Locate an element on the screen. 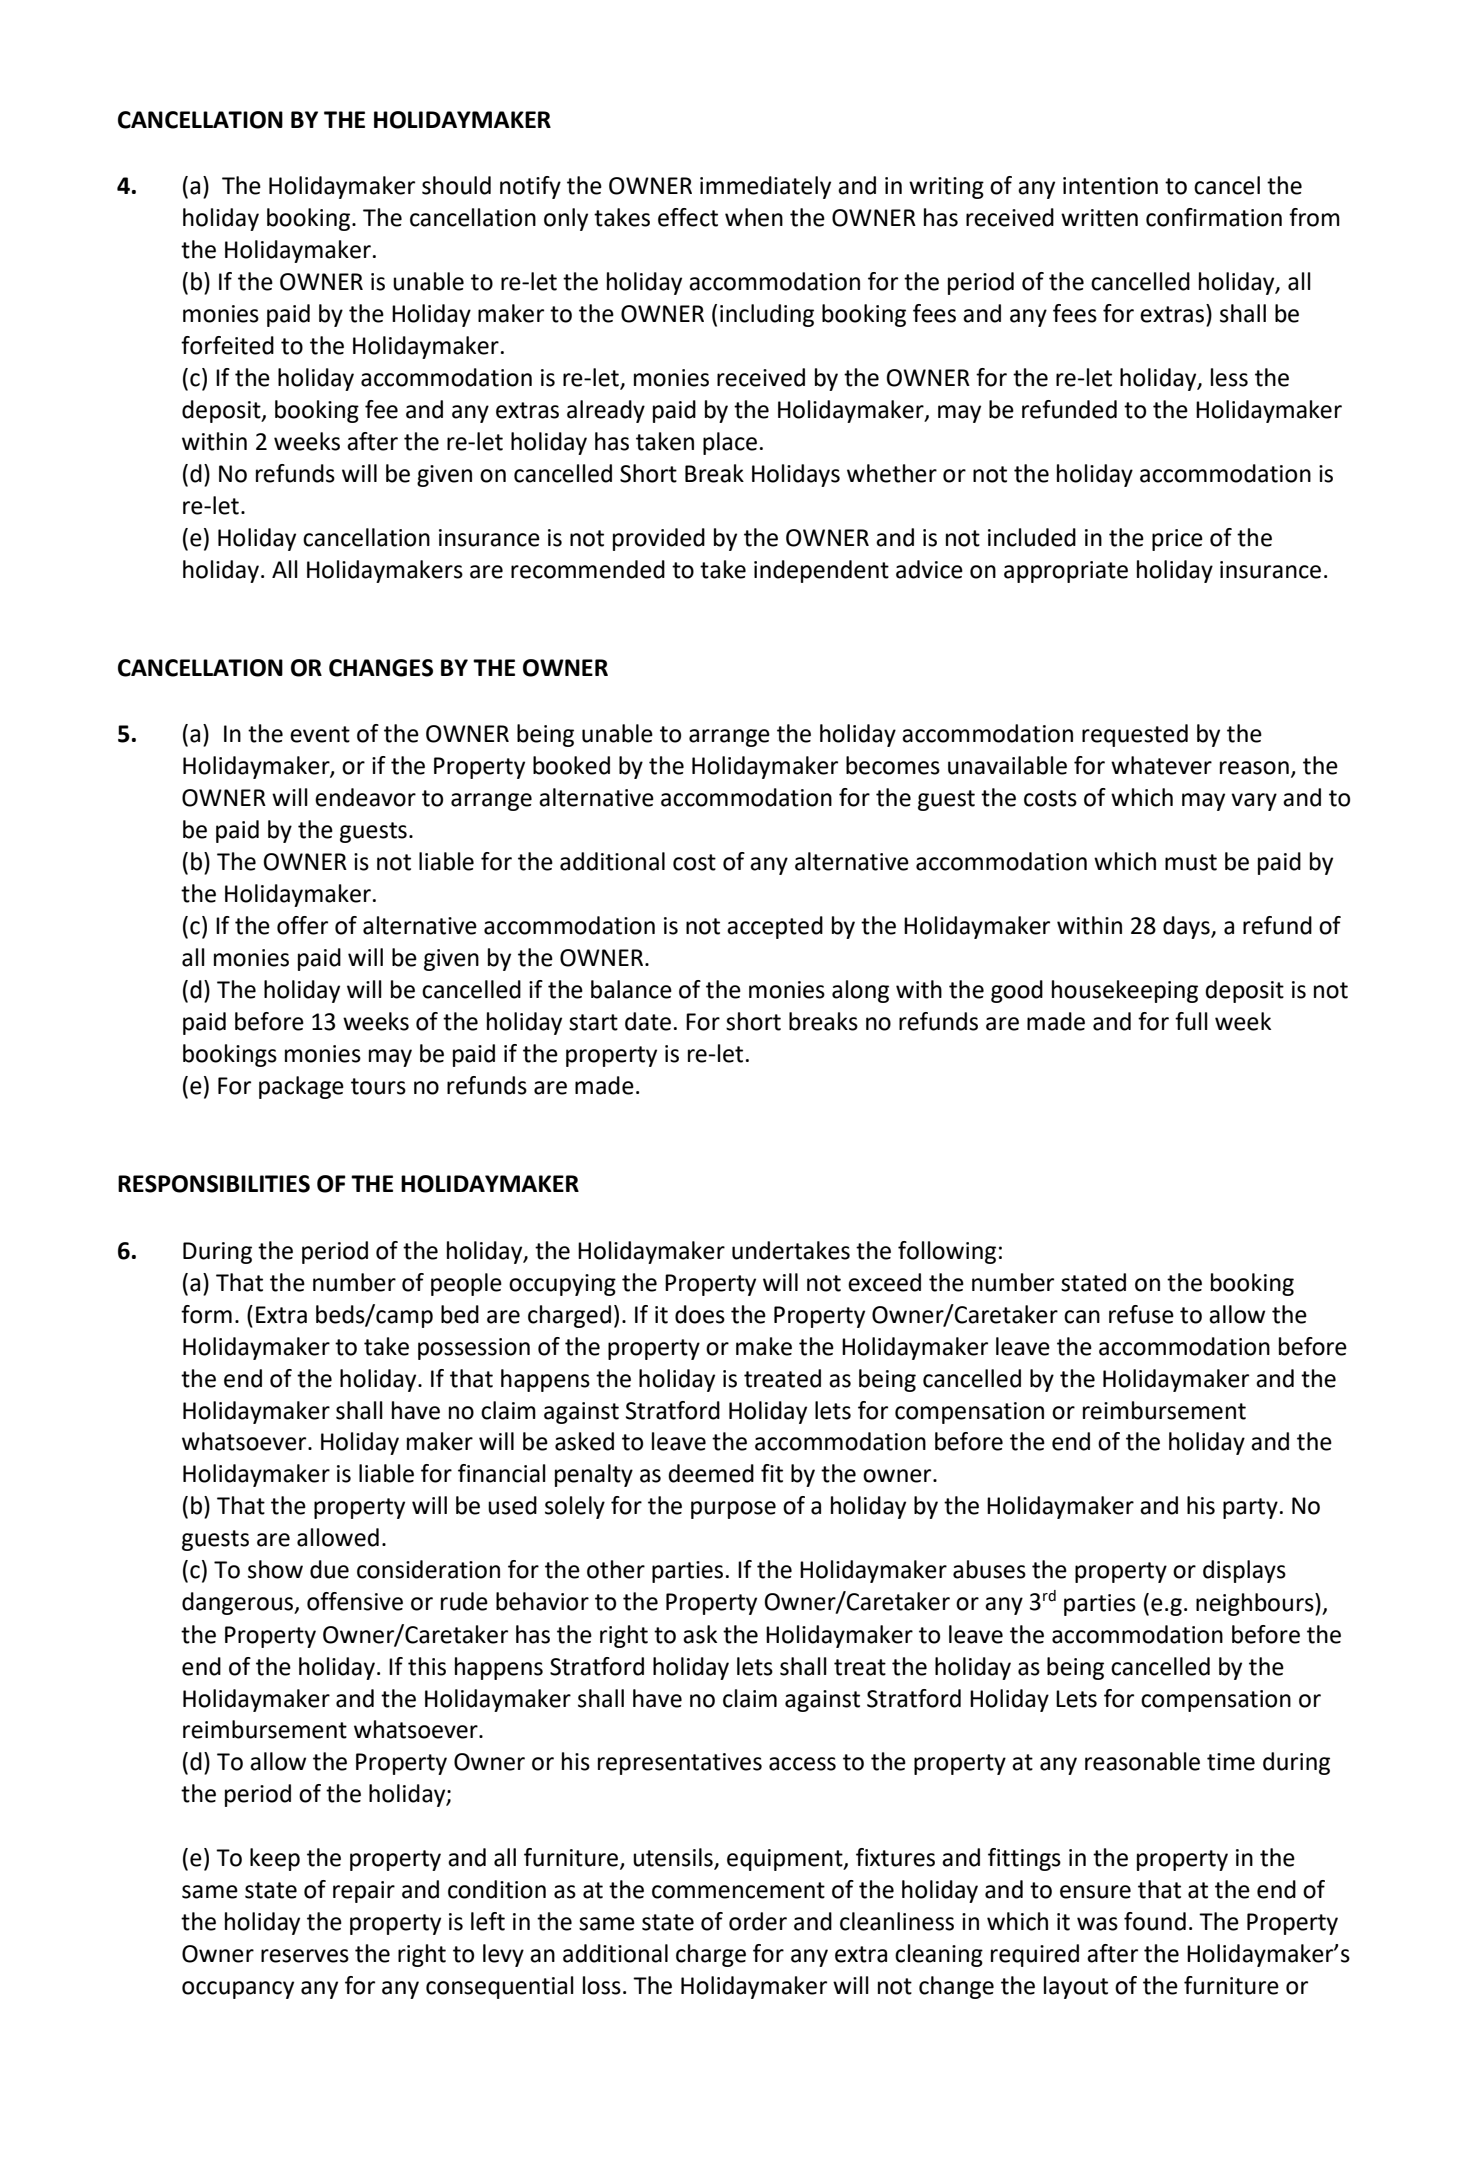 The width and height of the screenshot is (1458, 2176). possession is located at coordinates (474, 1349).
